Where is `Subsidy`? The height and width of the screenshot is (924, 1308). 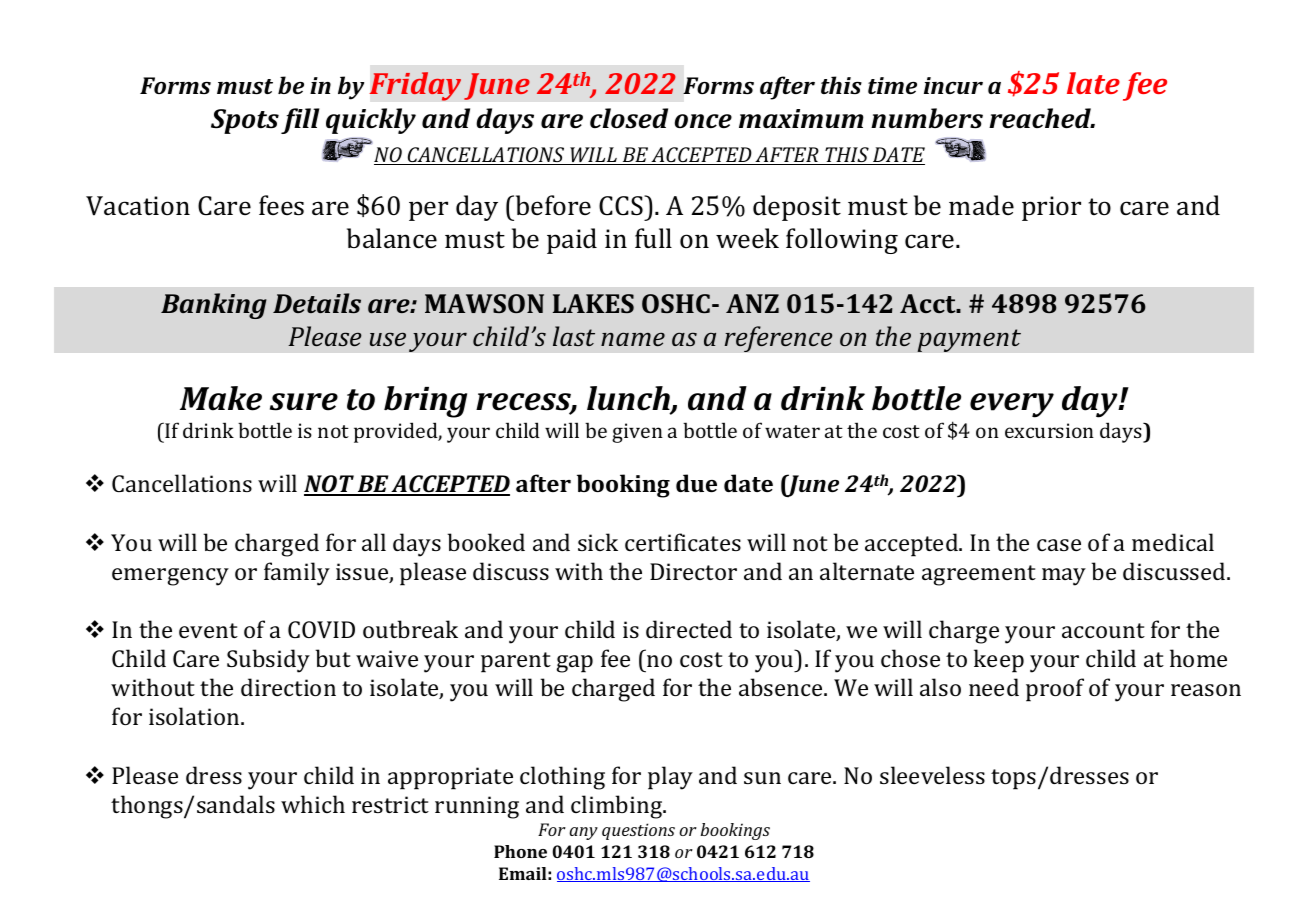
Subsidy is located at coordinates (268, 661).
